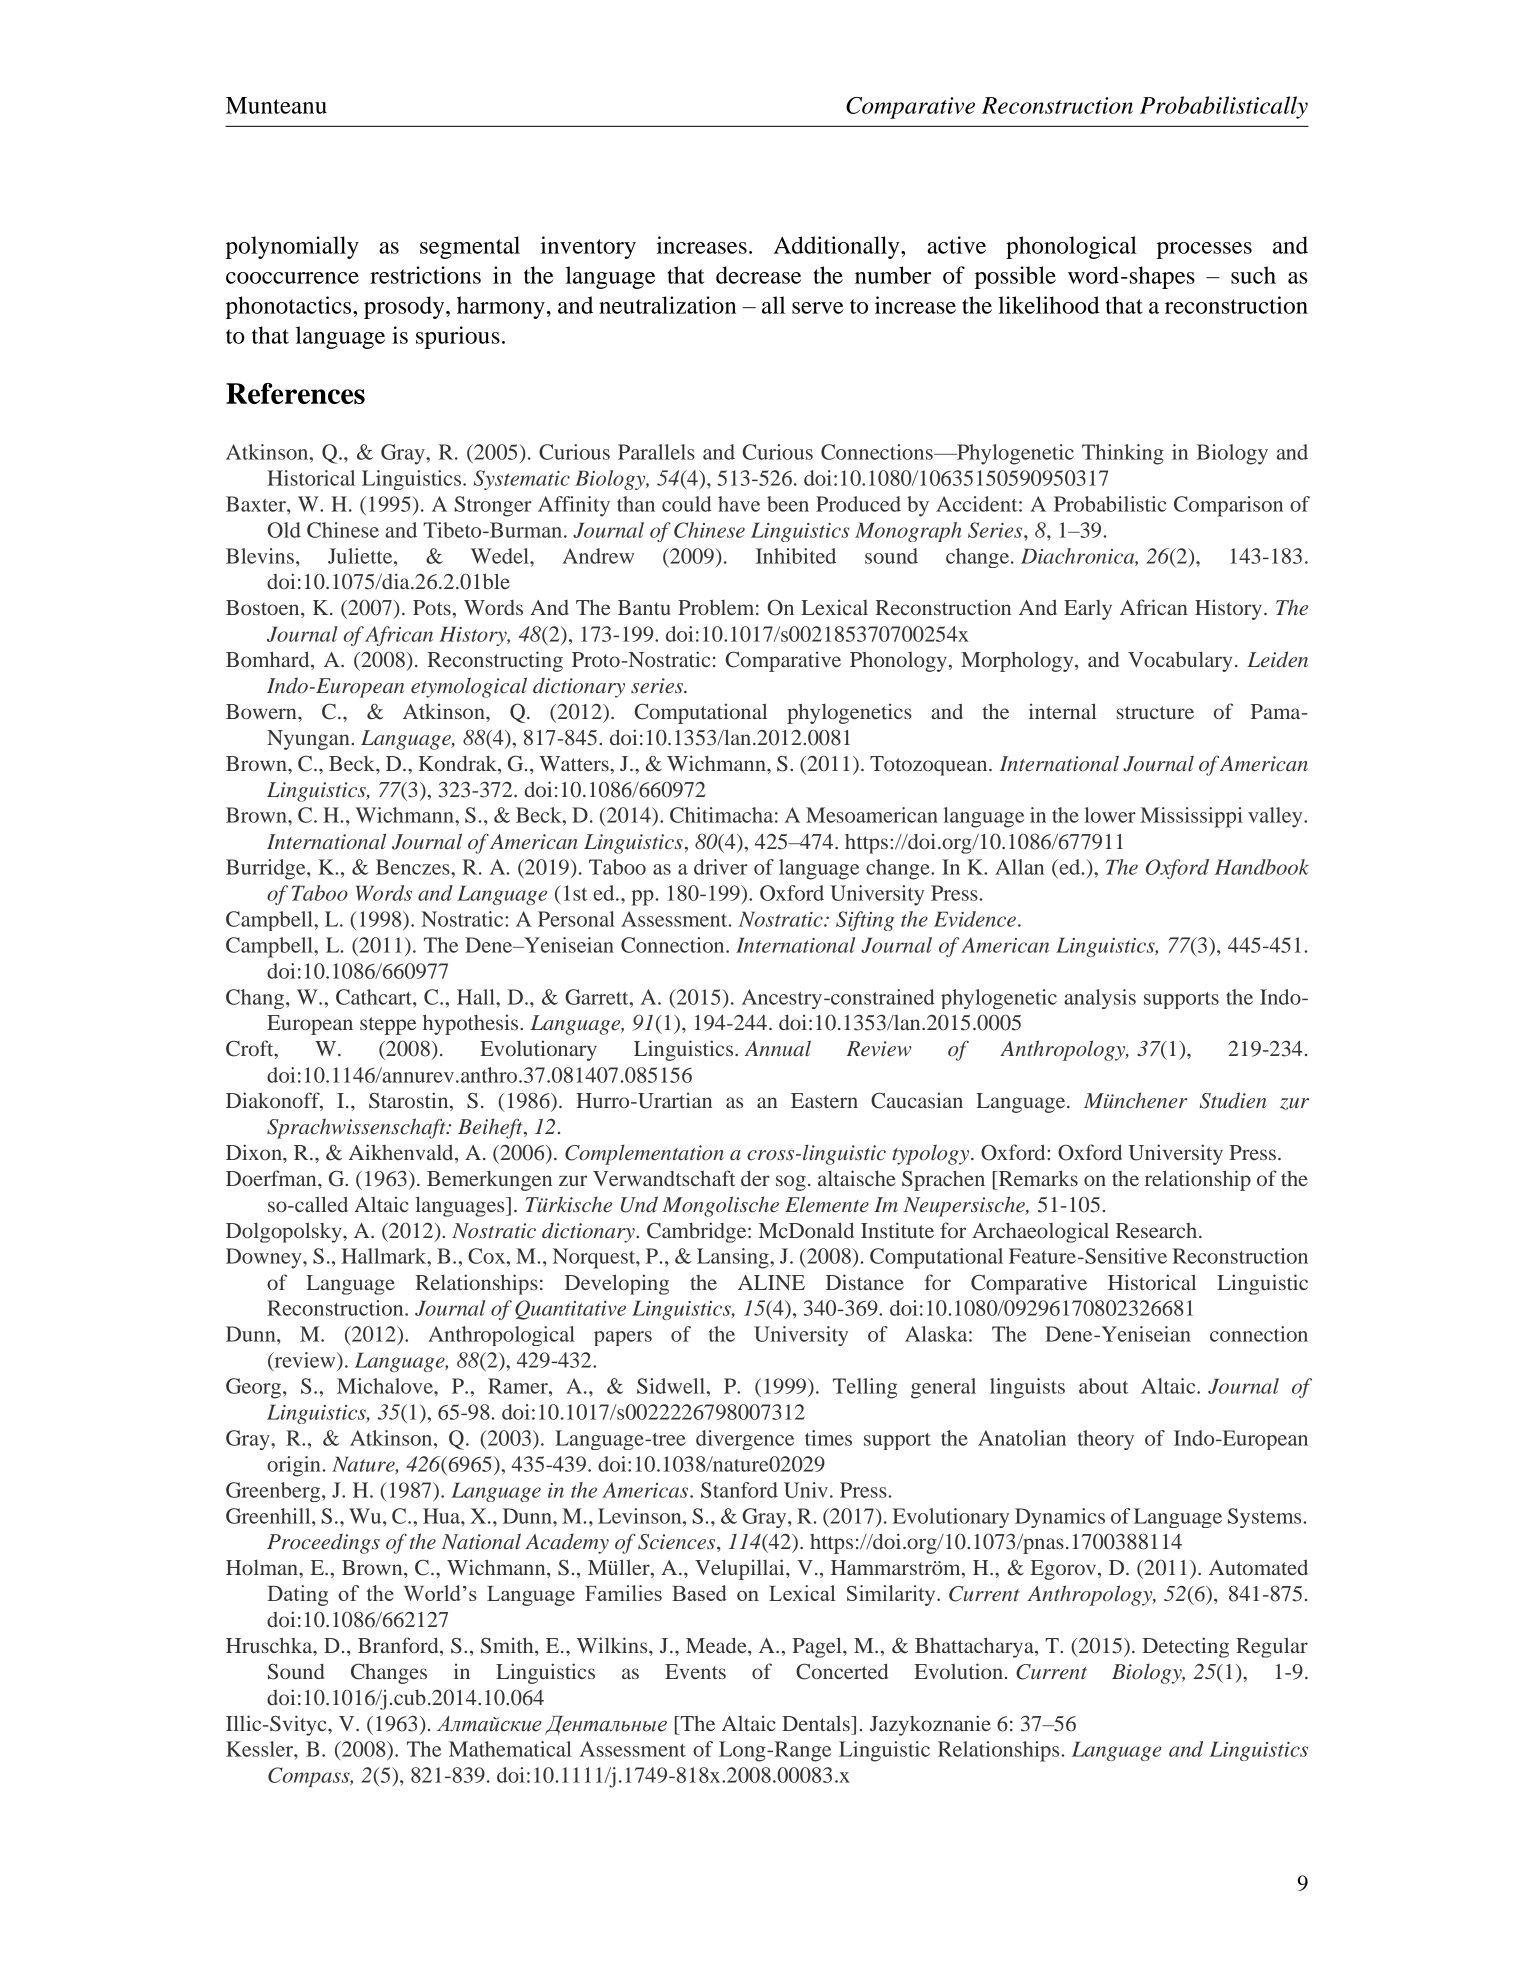  I want to click on analysis, so click(1100, 999).
